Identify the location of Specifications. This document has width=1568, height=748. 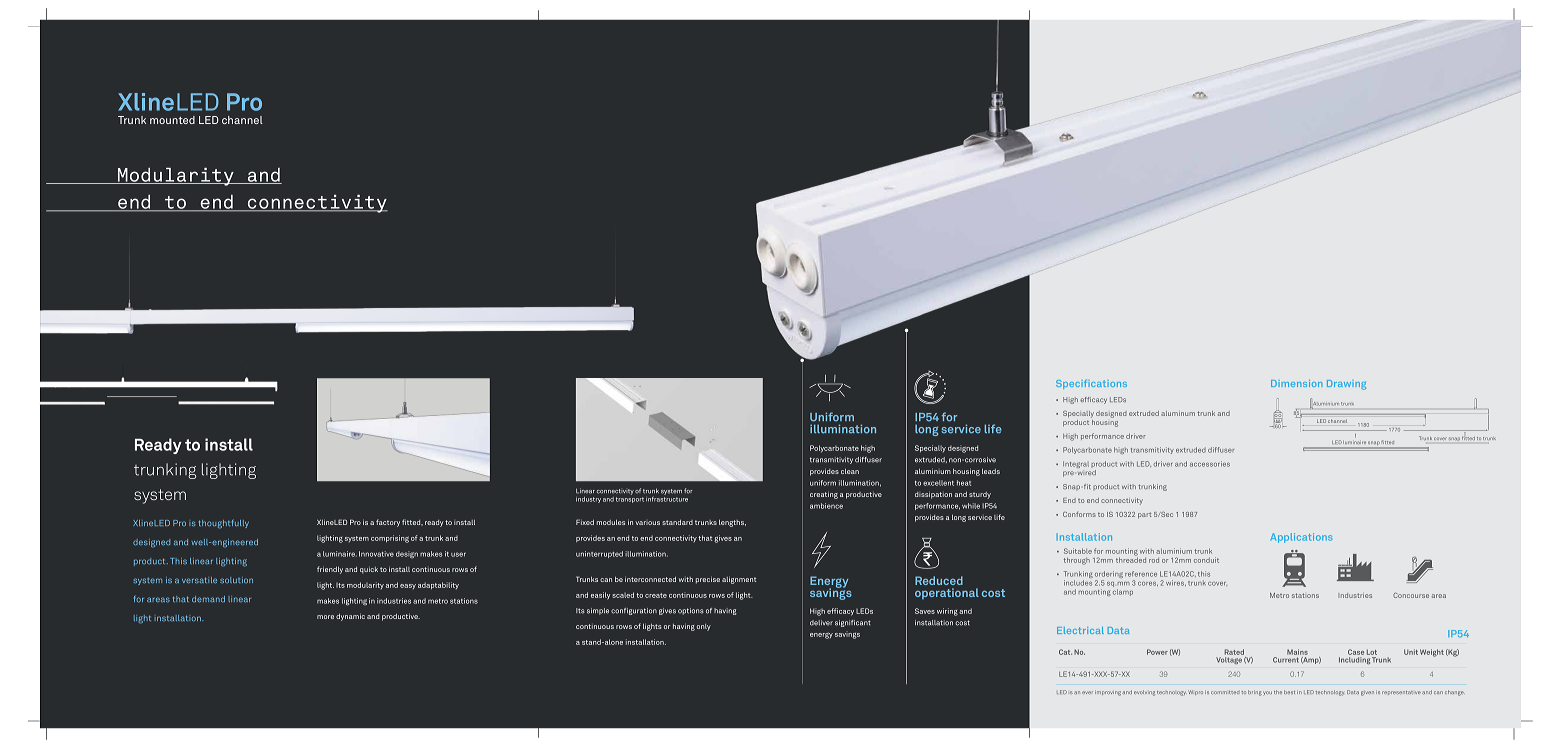
(1091, 384).
